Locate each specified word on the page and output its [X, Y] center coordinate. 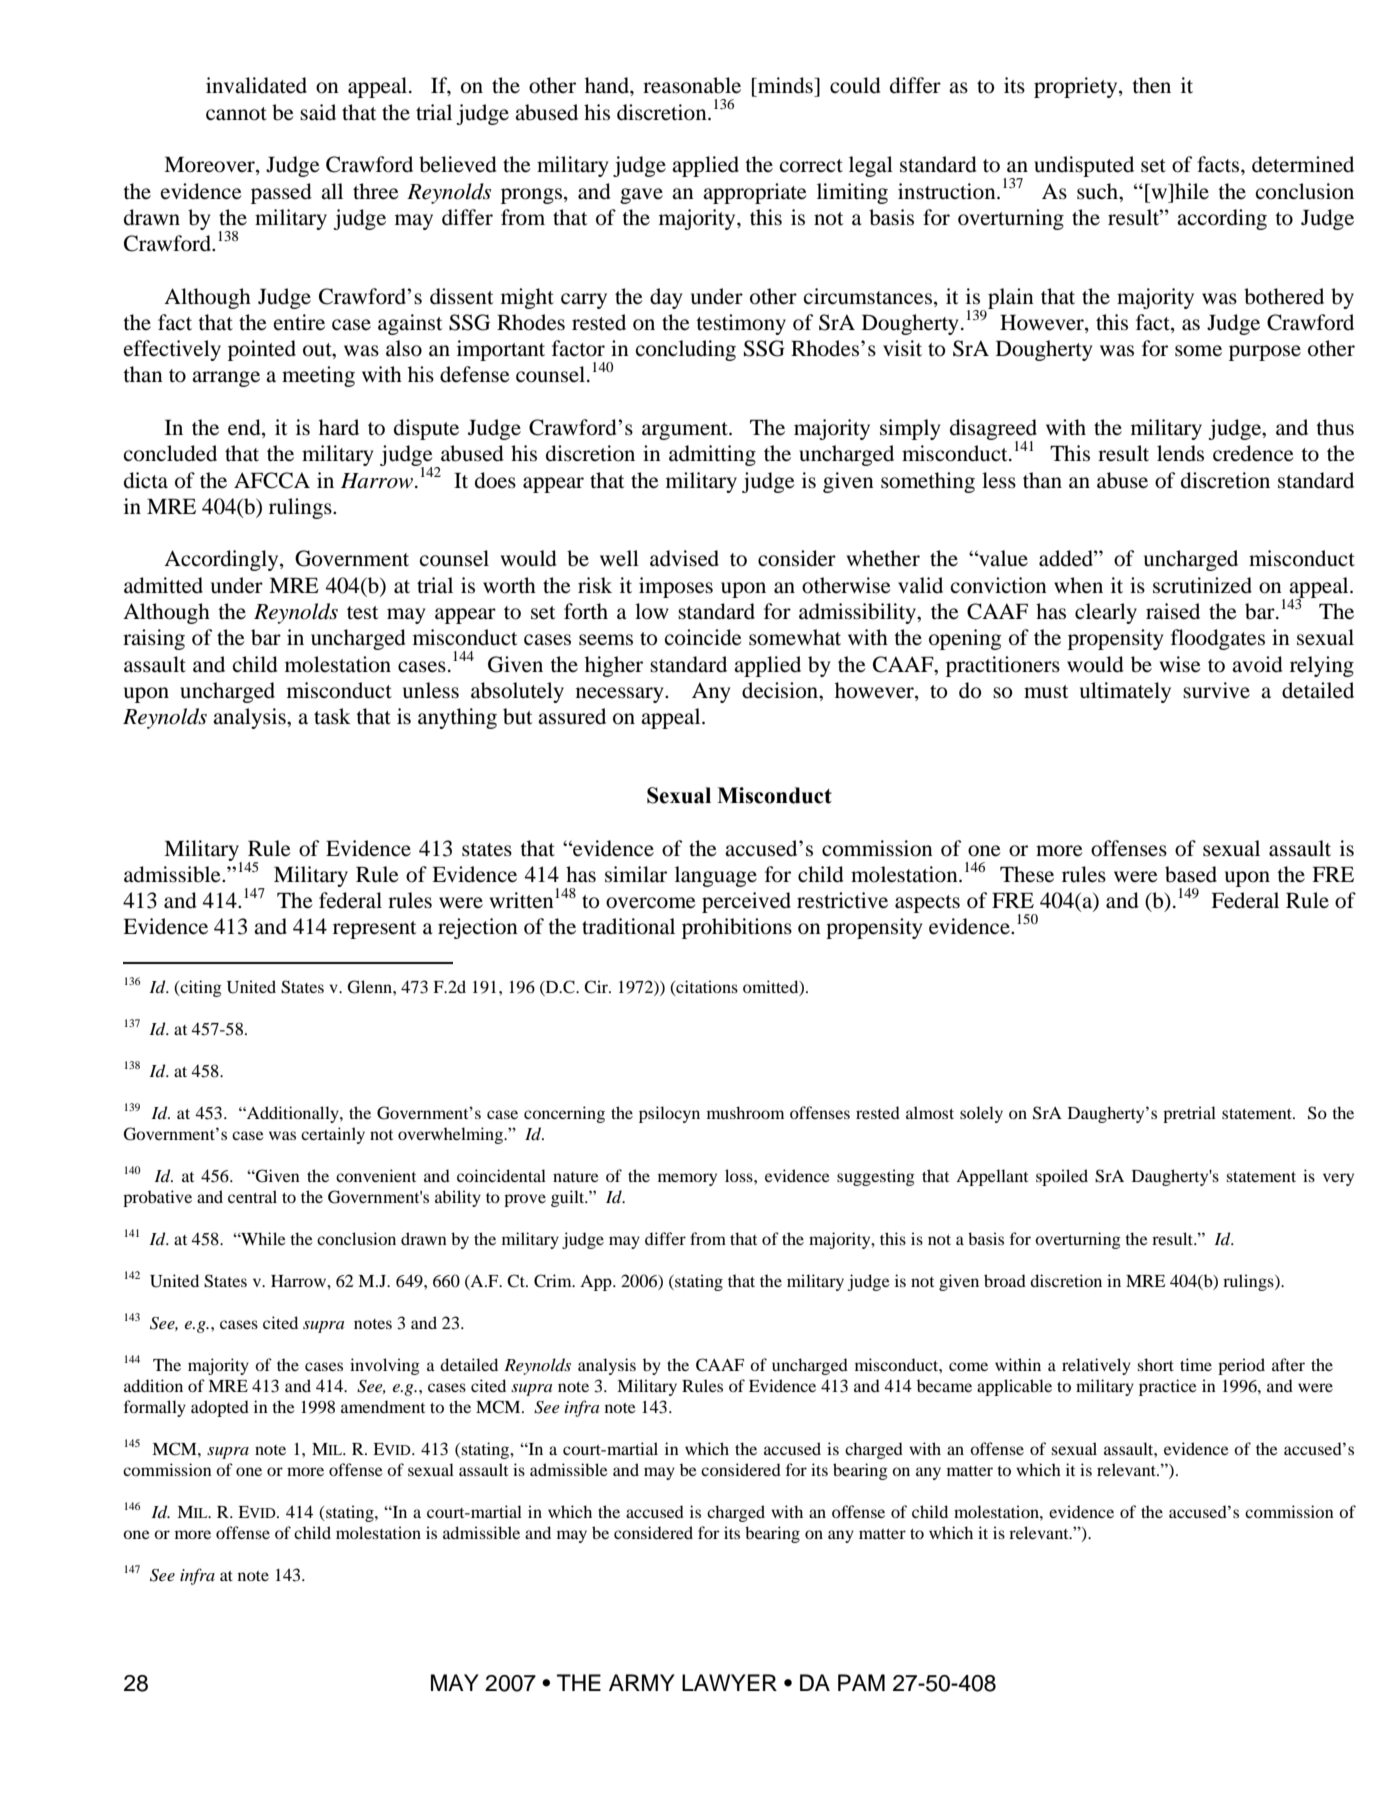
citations [706, 987]
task [332, 716]
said [318, 112]
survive [1216, 690]
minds [785, 85]
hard [339, 427]
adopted [220, 1408]
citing [200, 988]
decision [781, 690]
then [1151, 85]
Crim [554, 1281]
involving [385, 1366]
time [1196, 1364]
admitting [712, 455]
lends [1180, 453]
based [1191, 874]
